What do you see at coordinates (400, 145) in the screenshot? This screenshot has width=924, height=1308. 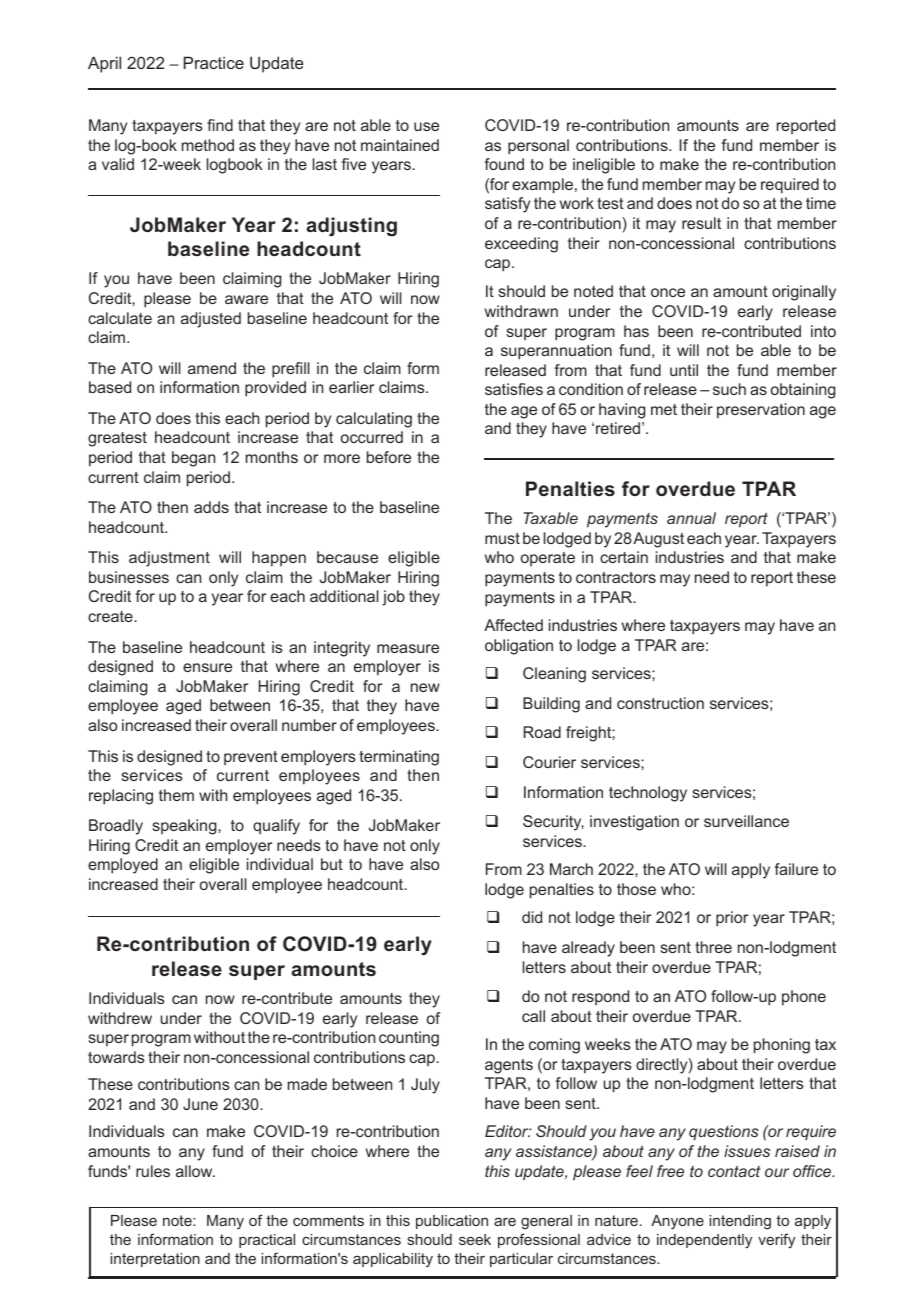 I see `maintained` at bounding box center [400, 145].
